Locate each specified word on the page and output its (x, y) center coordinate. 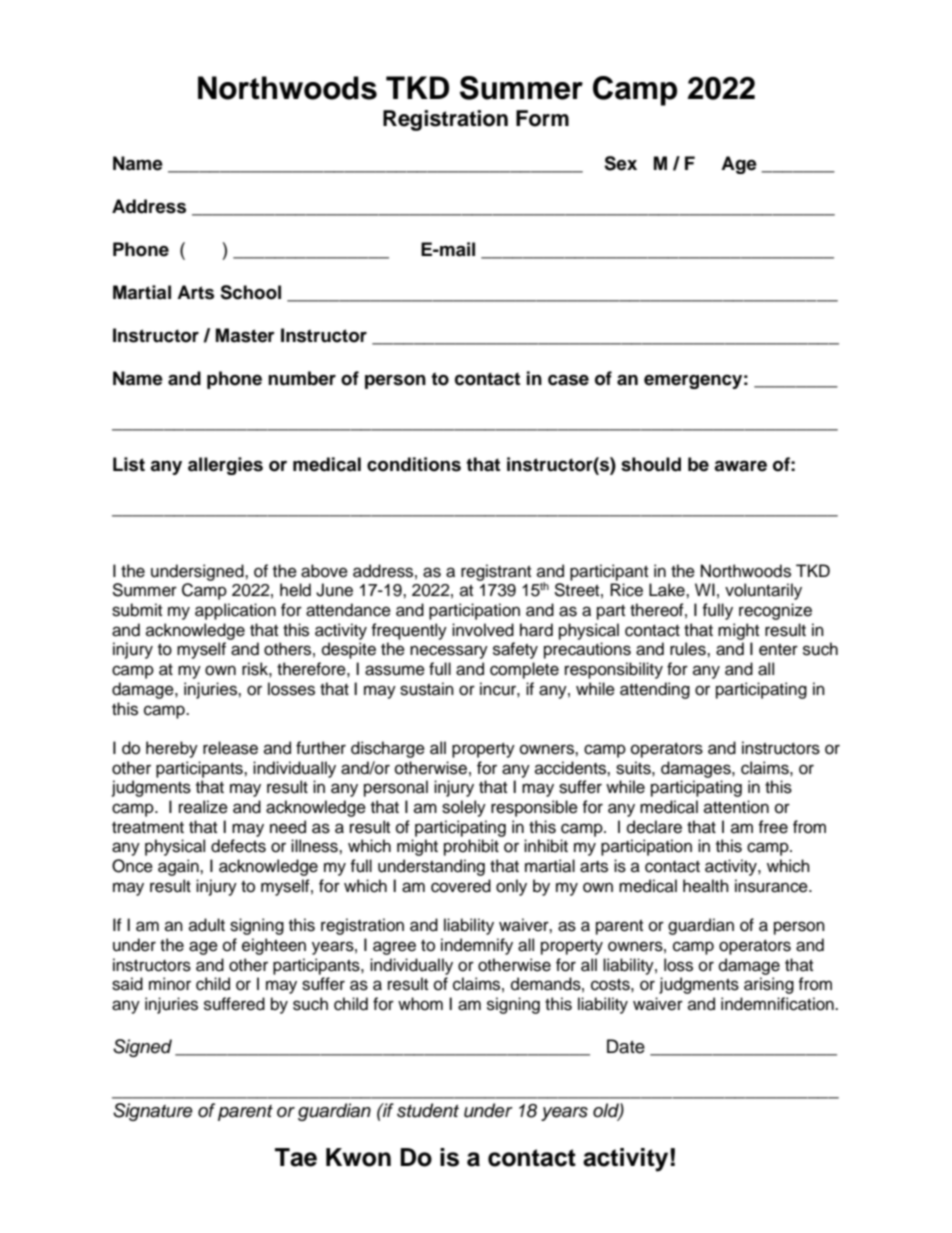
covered (461, 886)
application (235, 611)
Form (542, 118)
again (179, 867)
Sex (620, 163)
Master (245, 335)
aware (740, 466)
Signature (153, 1112)
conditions (414, 464)
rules (689, 649)
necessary (449, 652)
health (706, 886)
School (250, 292)
